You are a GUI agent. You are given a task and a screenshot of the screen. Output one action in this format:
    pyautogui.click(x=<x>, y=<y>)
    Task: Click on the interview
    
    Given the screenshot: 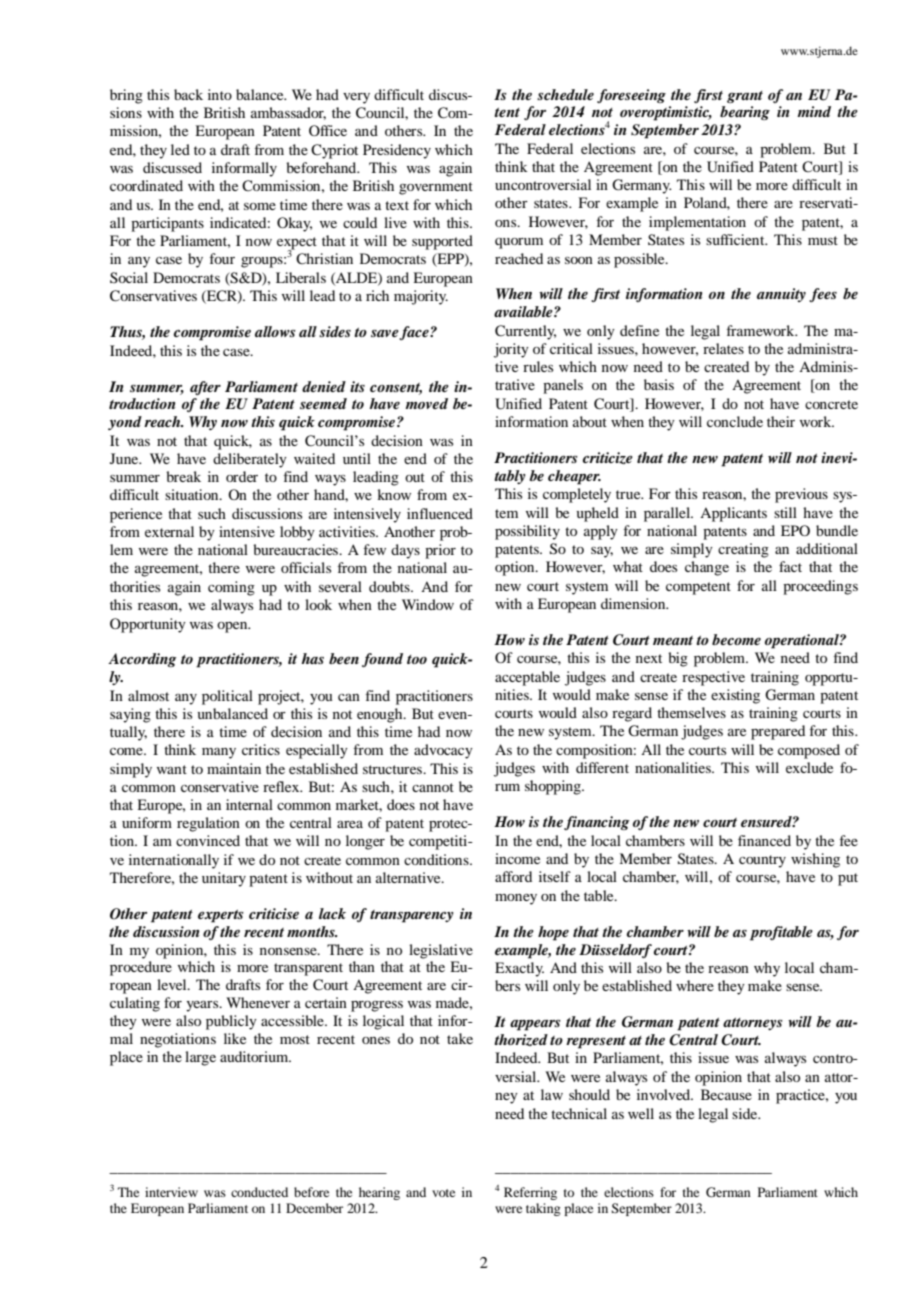 What is the action you would take?
    pyautogui.click(x=171, y=1192)
